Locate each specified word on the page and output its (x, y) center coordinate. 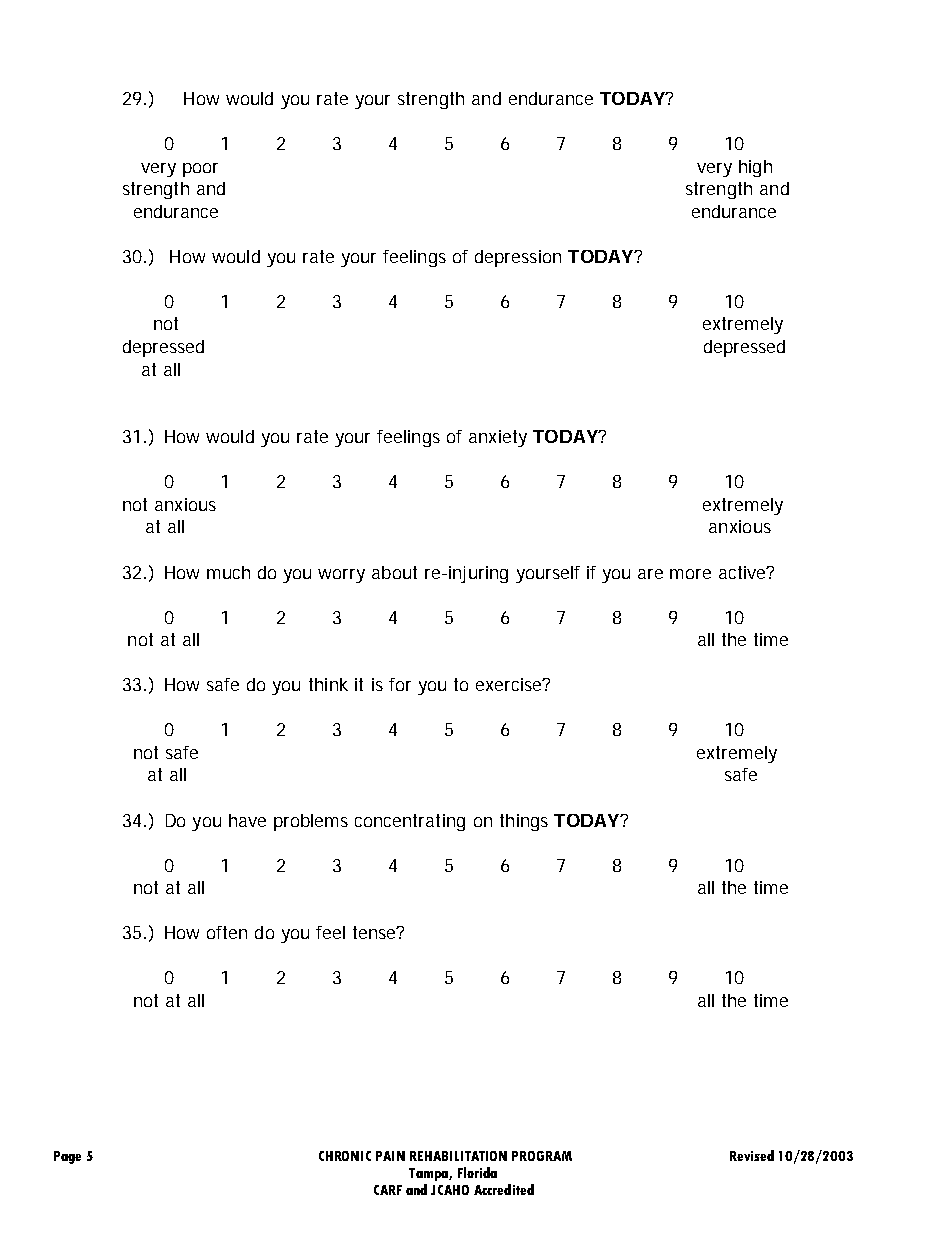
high (755, 168)
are (650, 574)
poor (200, 170)
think (328, 684)
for (400, 684)
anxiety (498, 438)
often (227, 932)
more (690, 574)
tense (376, 932)
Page (67, 1157)
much (228, 572)
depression (518, 258)
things (524, 822)
